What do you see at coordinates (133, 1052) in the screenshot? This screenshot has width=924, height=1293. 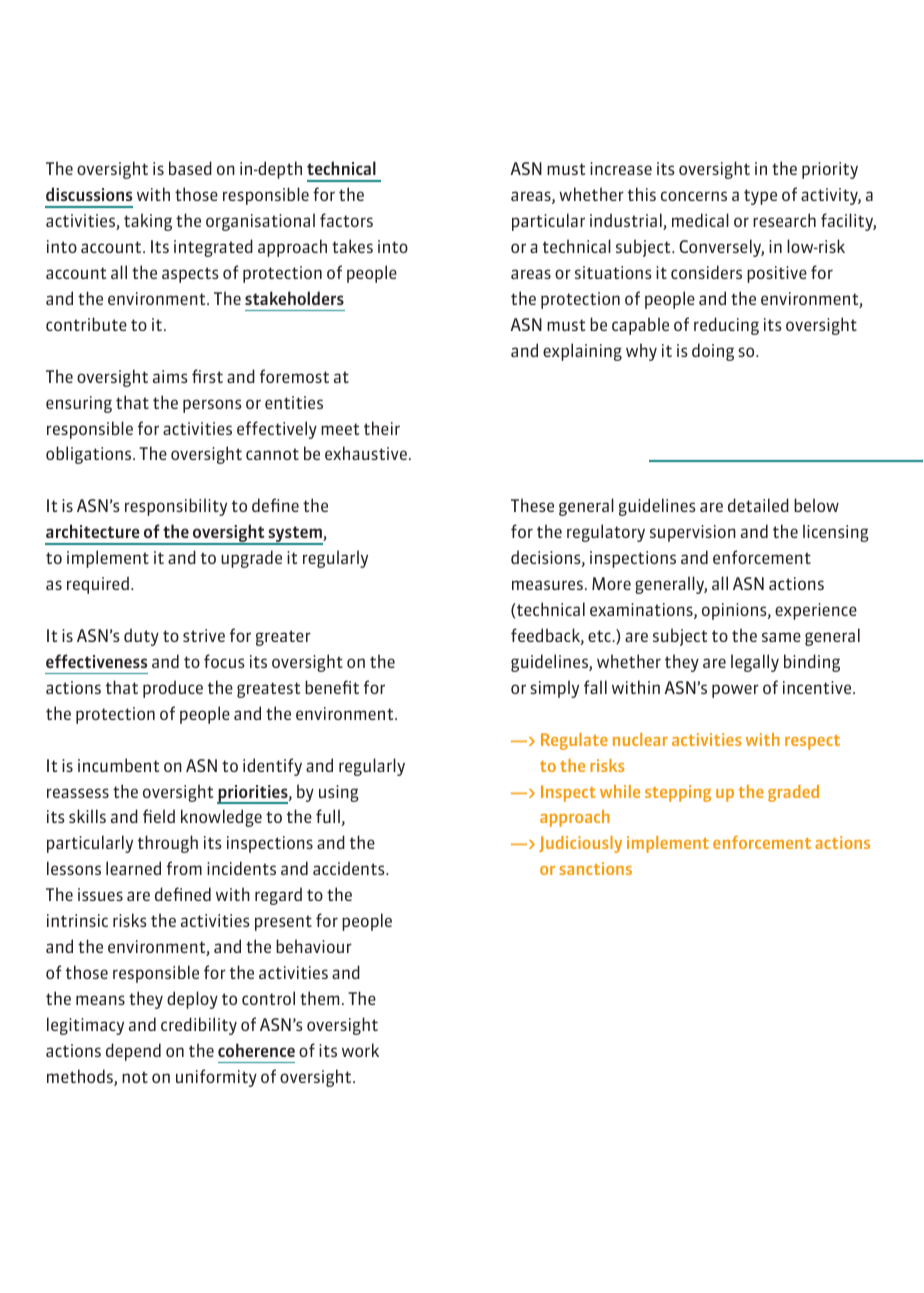 I see `depend` at bounding box center [133, 1052].
